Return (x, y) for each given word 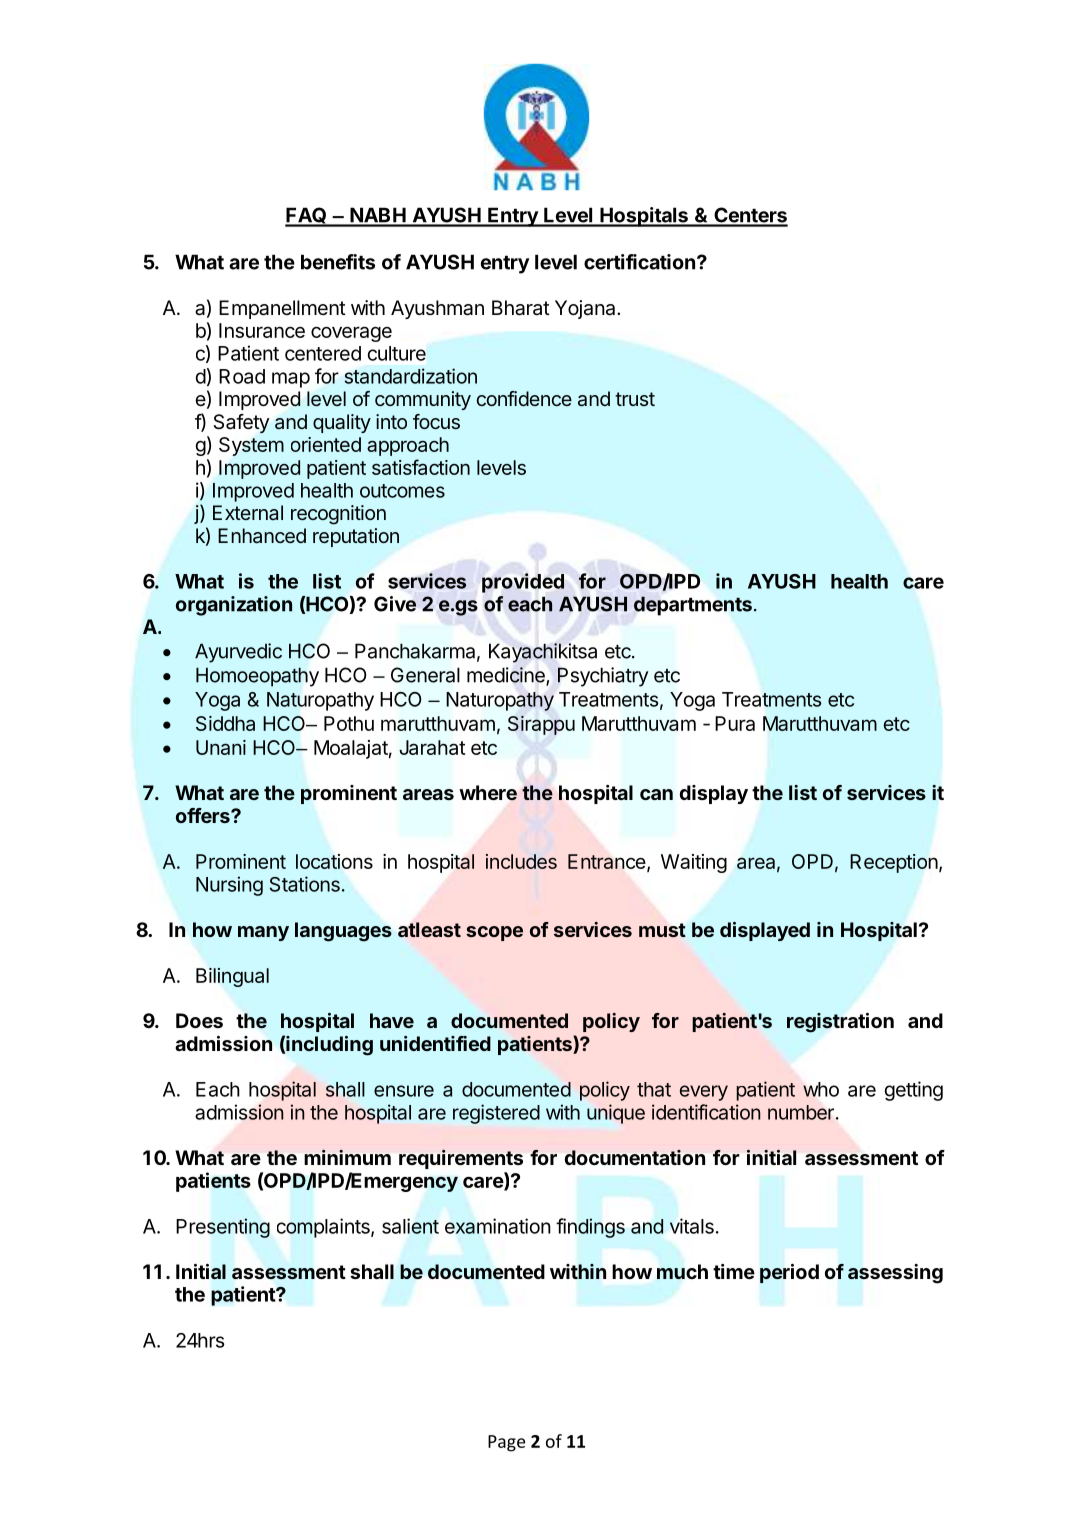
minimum (347, 1157)
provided (523, 583)
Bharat (521, 308)
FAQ (307, 216)
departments (693, 606)
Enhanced (262, 535)
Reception (894, 863)
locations (334, 861)
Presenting (223, 1228)
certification (639, 262)
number (801, 1112)
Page (506, 1443)
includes (521, 861)
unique (616, 1114)
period (789, 1273)
